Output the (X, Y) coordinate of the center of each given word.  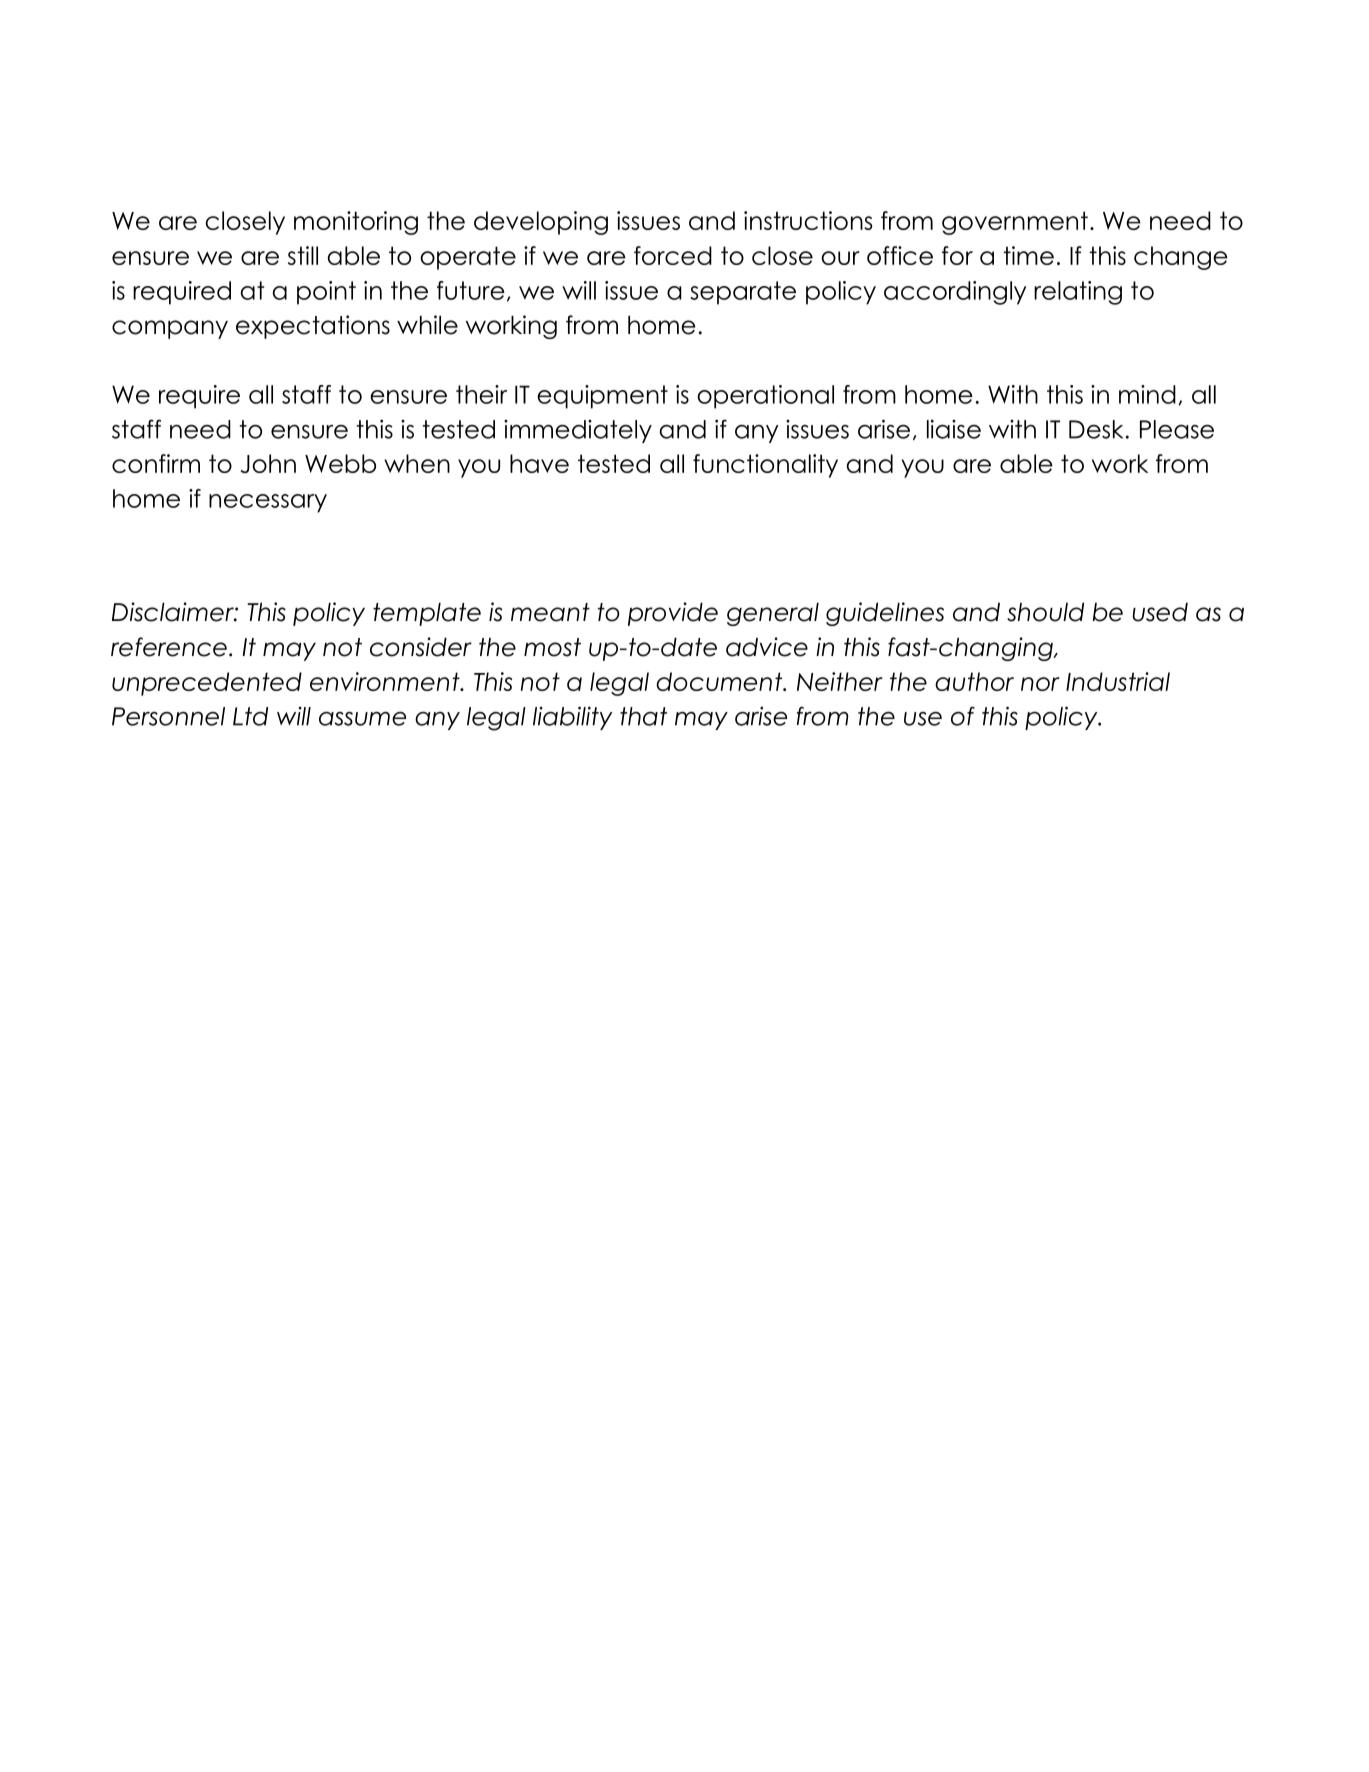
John (268, 463)
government (1015, 223)
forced (673, 255)
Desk (1096, 429)
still (303, 255)
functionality (765, 466)
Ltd (250, 716)
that (643, 716)
